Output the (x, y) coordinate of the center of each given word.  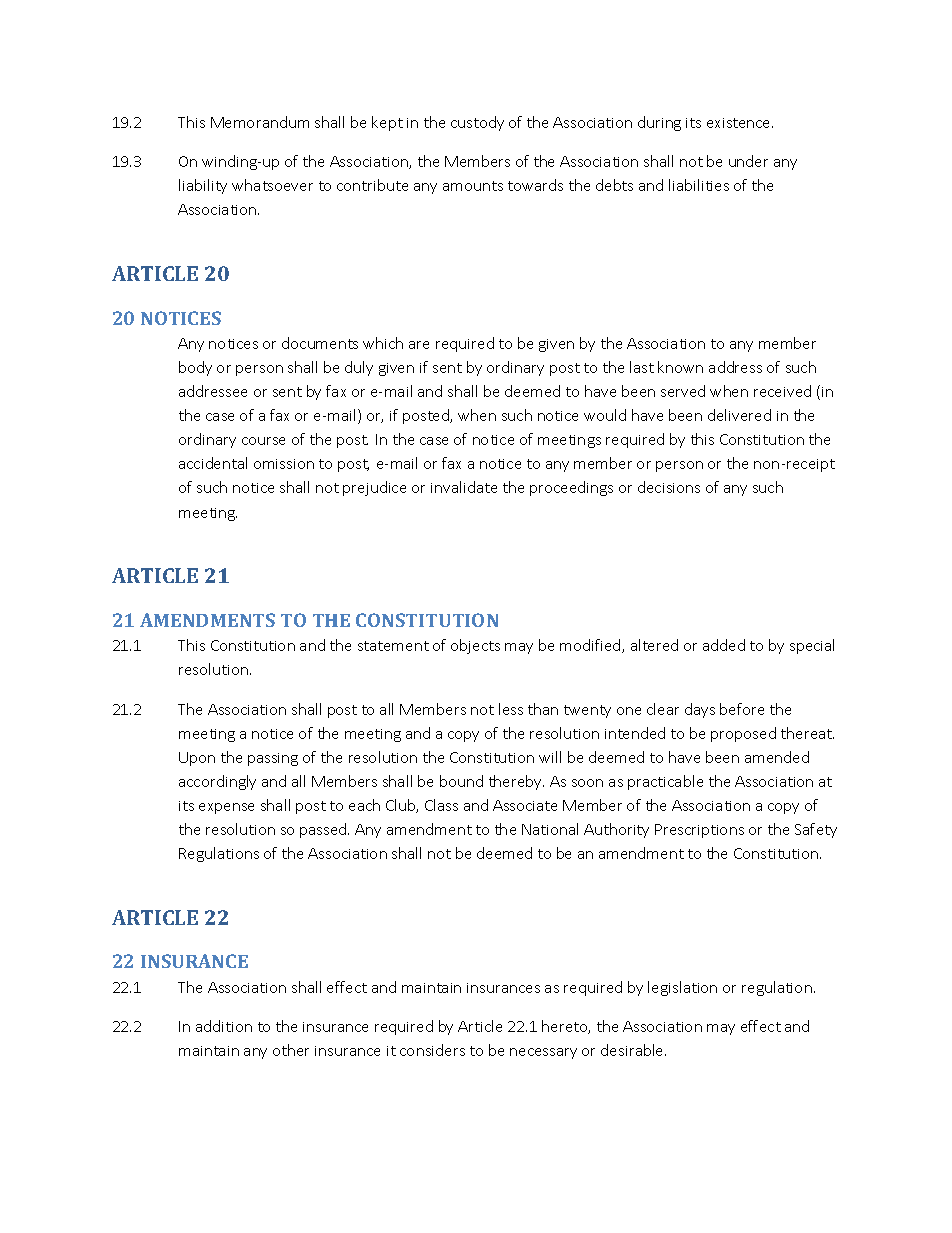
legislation (682, 988)
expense (226, 808)
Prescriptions (699, 831)
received (782, 391)
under (748, 161)
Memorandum (260, 122)
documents (320, 343)
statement (393, 646)
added (724, 645)
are (419, 345)
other (291, 1050)
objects (475, 646)
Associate (525, 805)
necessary (543, 1053)
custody (477, 123)
